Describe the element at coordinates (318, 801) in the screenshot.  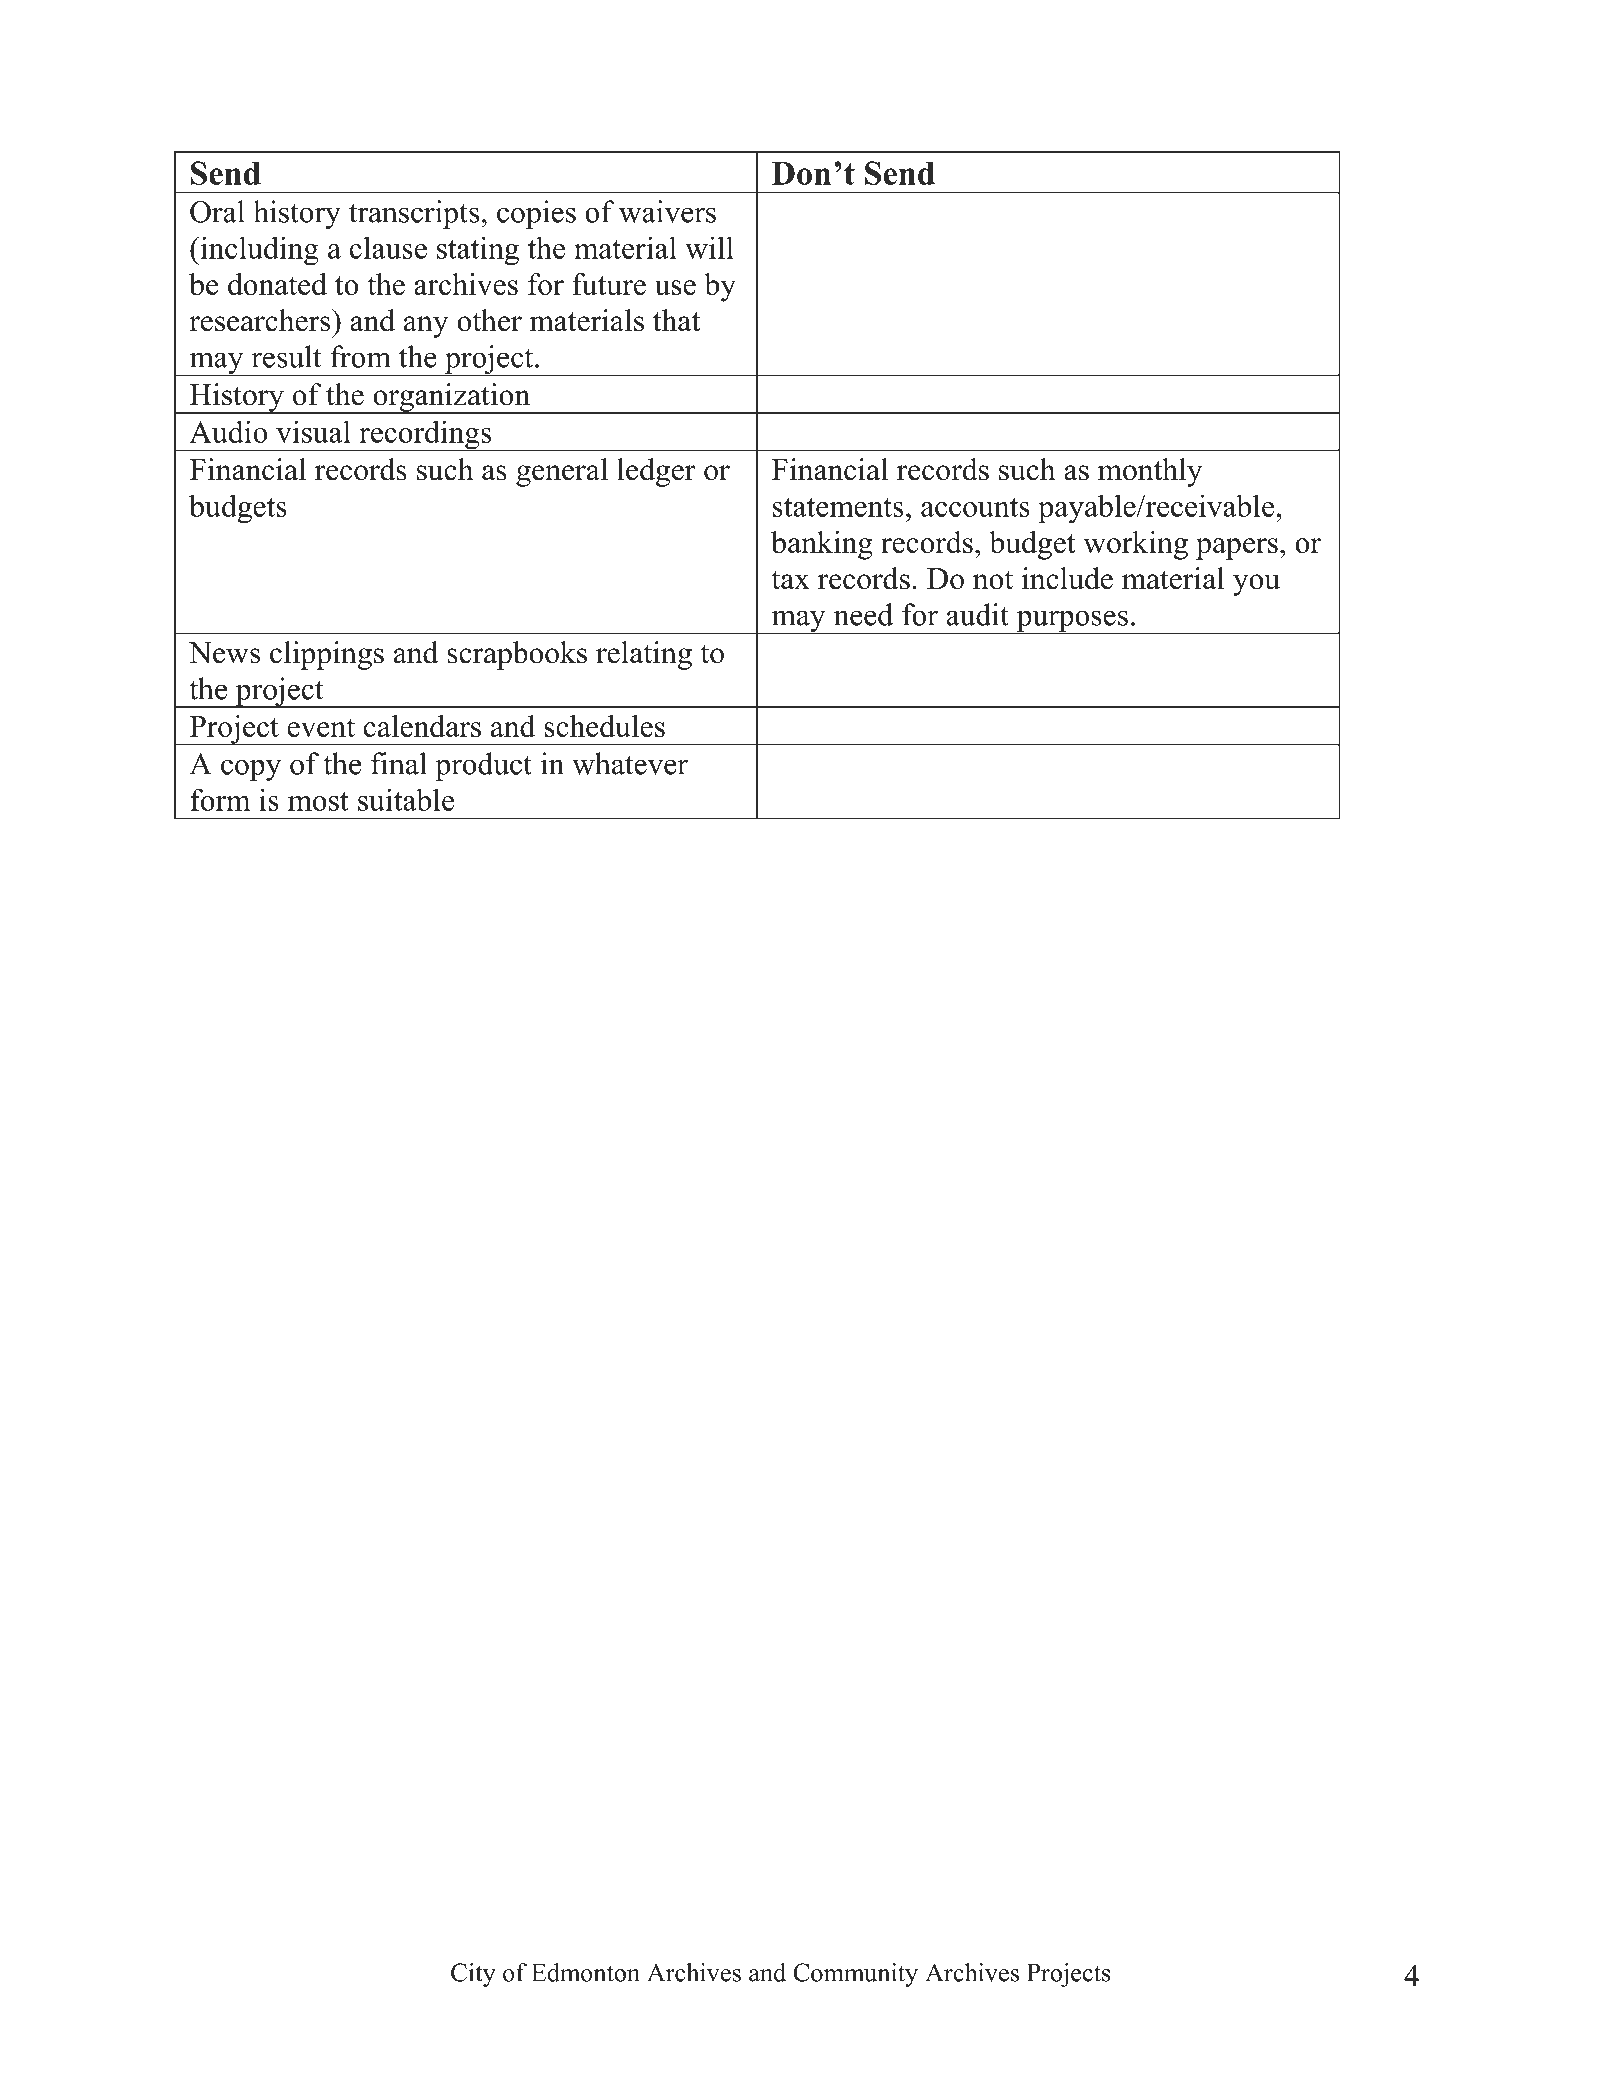
I see `most` at that location.
